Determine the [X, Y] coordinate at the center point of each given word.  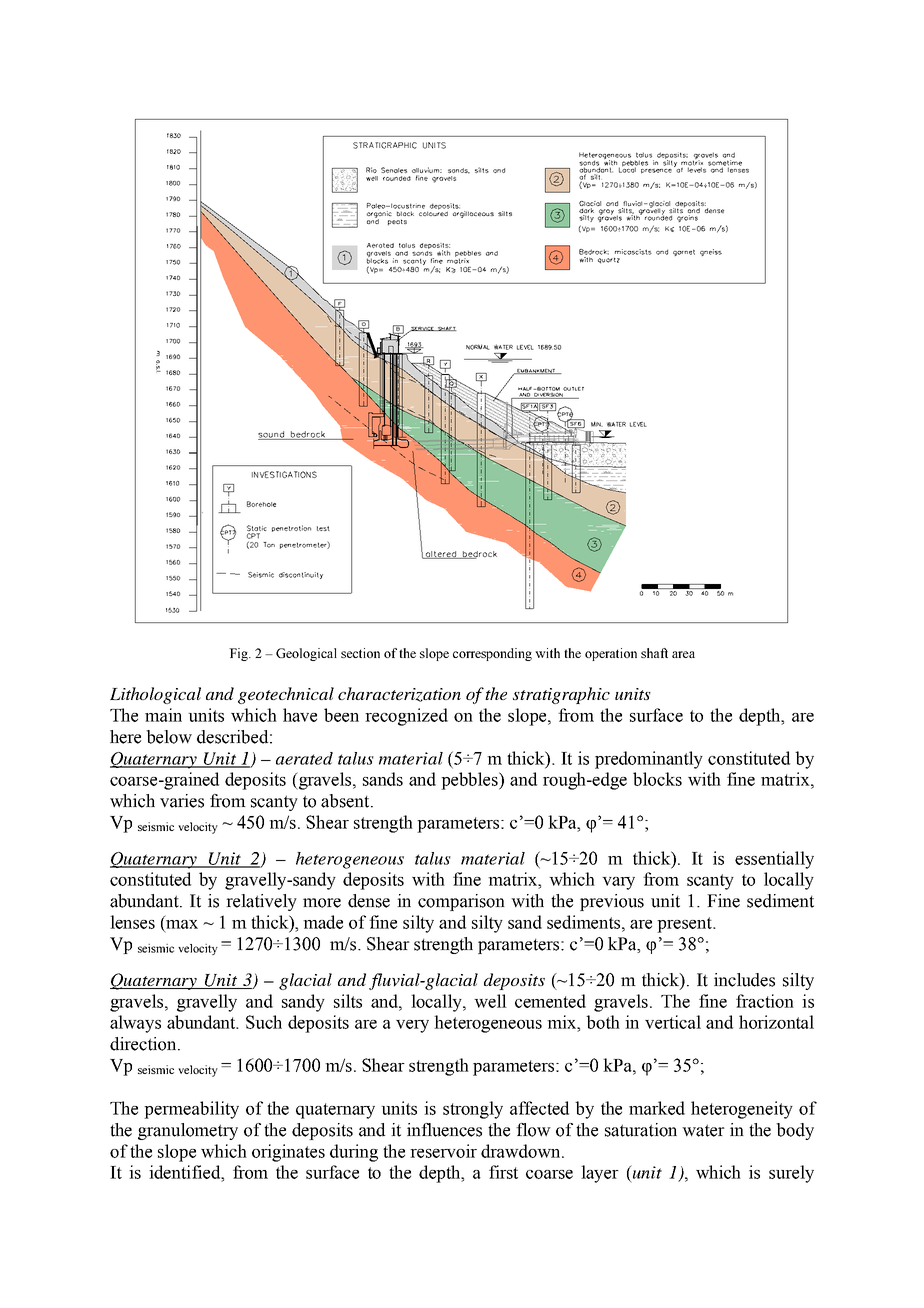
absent [346, 801]
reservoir [443, 1151]
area [683, 654]
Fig [239, 654]
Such [264, 1022]
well [490, 1001]
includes [744, 980]
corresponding [492, 654]
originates [288, 1153]
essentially [774, 860]
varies [182, 801]
